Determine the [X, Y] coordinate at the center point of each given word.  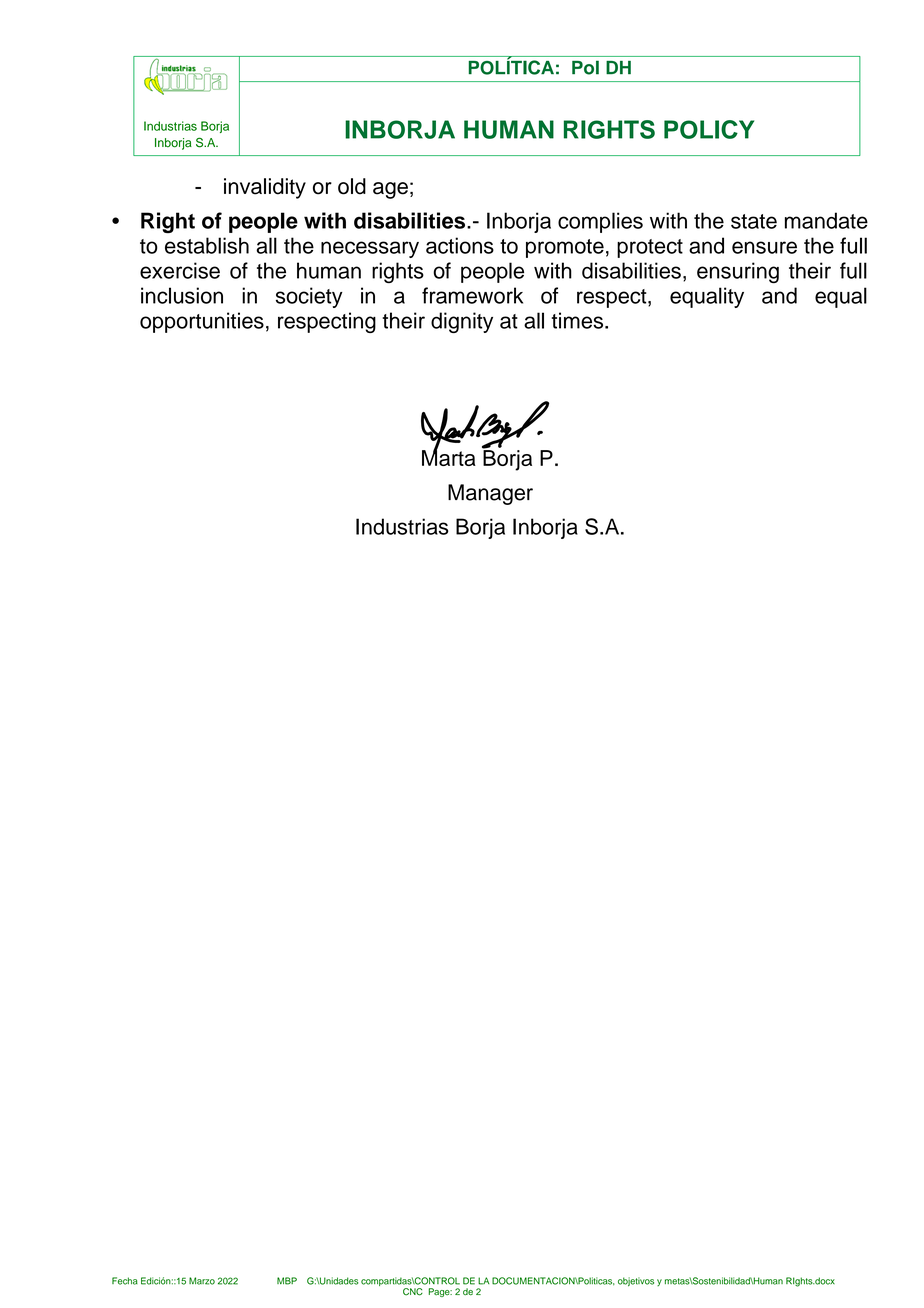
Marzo [202, 1281]
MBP [287, 1281]
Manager [490, 494]
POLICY [709, 129]
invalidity [265, 188]
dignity [462, 322]
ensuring [738, 272]
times [579, 320]
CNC [413, 1292]
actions [460, 245]
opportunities [202, 322]
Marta [449, 457]
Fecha [125, 1281]
